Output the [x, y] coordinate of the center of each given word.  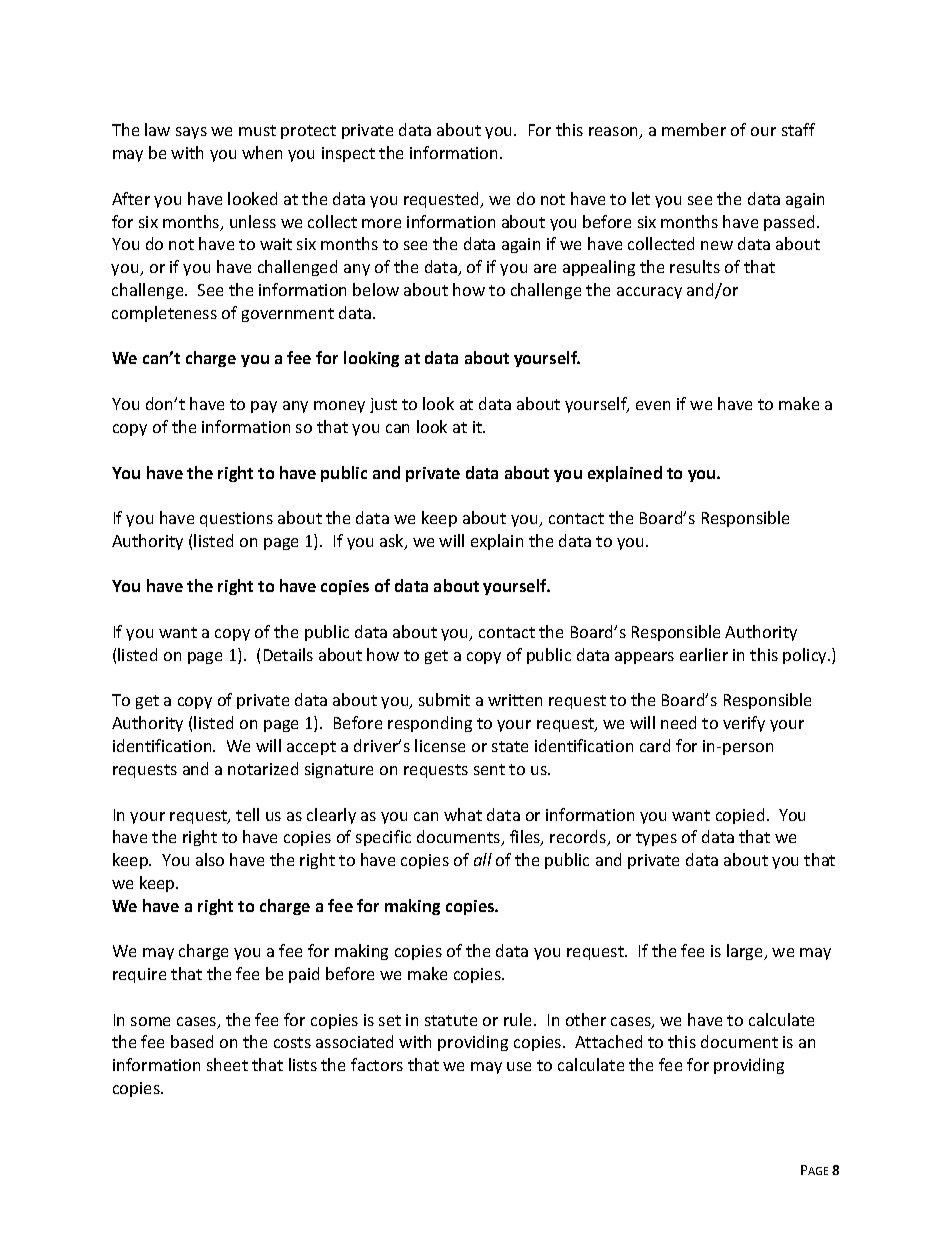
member [694, 129]
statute [451, 1020]
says [191, 133]
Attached [608, 1041]
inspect [348, 154]
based [192, 1041]
